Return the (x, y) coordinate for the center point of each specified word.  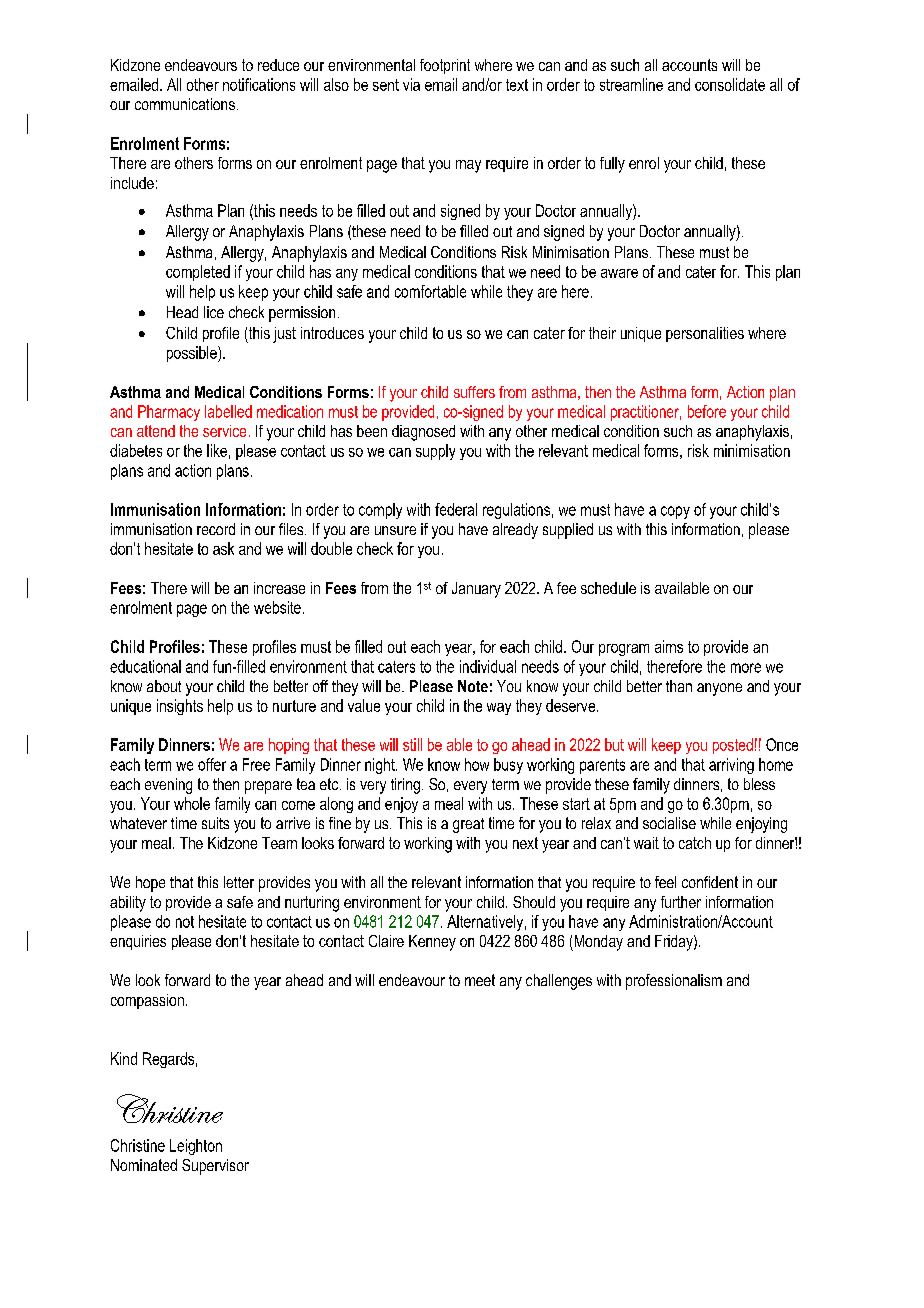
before (707, 411)
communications (185, 104)
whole (192, 803)
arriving (731, 766)
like (217, 450)
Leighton (196, 1147)
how (477, 764)
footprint (445, 66)
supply (435, 452)
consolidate (730, 84)
